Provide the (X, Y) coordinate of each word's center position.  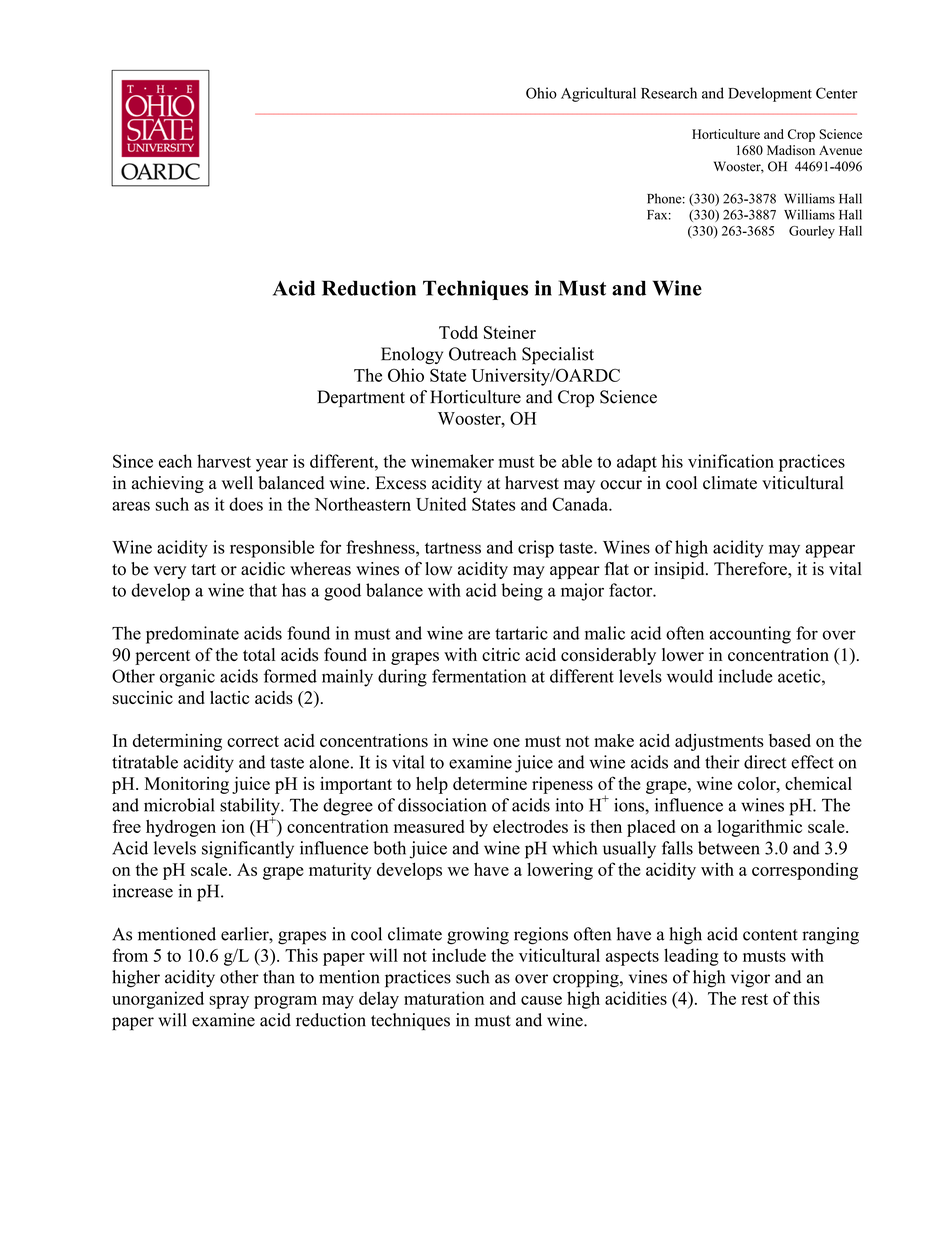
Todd (458, 332)
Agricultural (598, 94)
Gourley (812, 232)
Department (361, 398)
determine (490, 783)
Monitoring (187, 785)
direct (765, 762)
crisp (536, 549)
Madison (791, 150)
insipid (680, 570)
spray (229, 1002)
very (170, 572)
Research (669, 93)
